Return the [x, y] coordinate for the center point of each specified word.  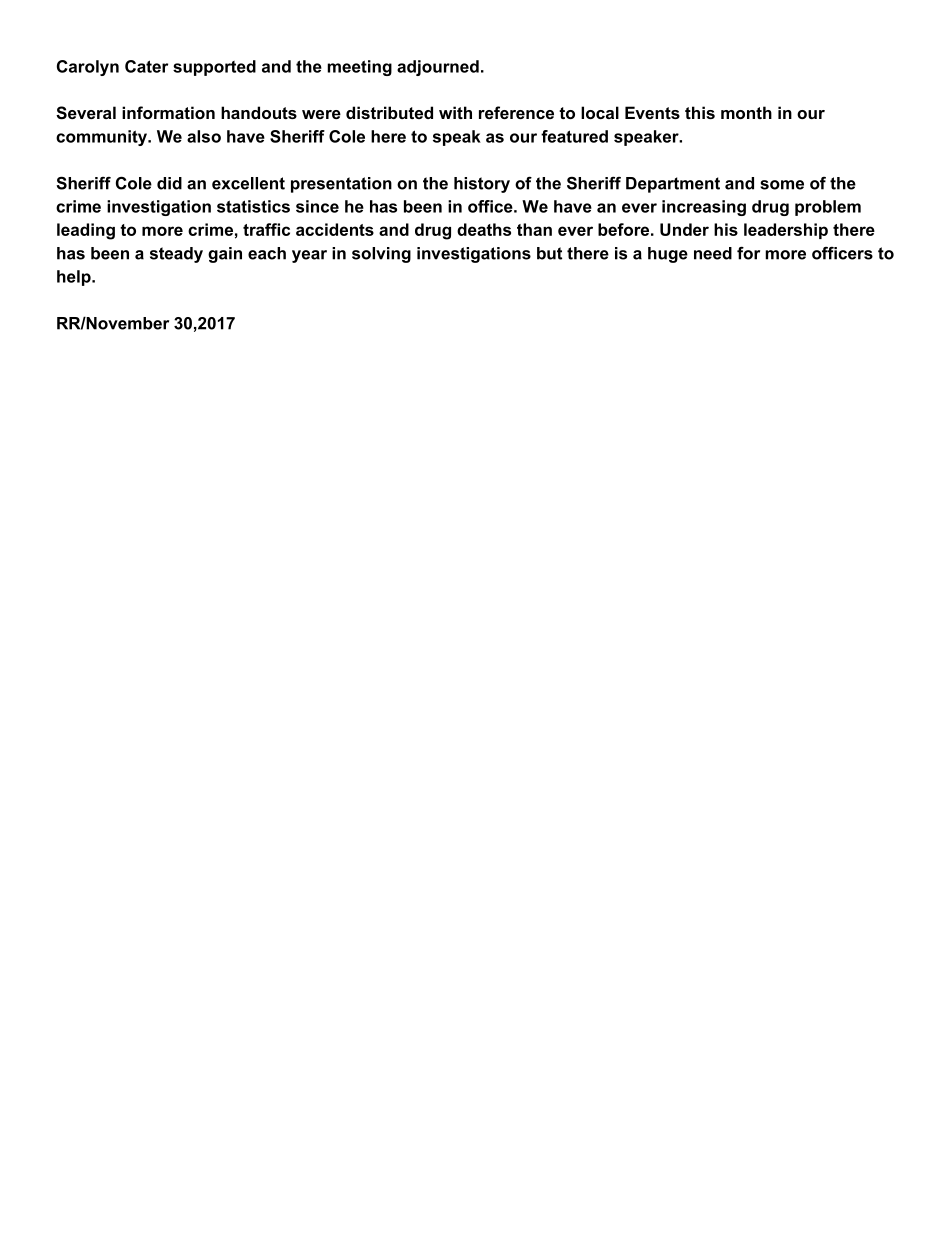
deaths [484, 229]
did [169, 183]
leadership [786, 231]
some [782, 185]
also [204, 136]
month [746, 112]
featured [574, 136]
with [455, 112]
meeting [359, 68]
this [700, 112]
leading [86, 231]
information [168, 112]
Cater [146, 66]
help [75, 278]
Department [673, 185]
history [482, 185]
